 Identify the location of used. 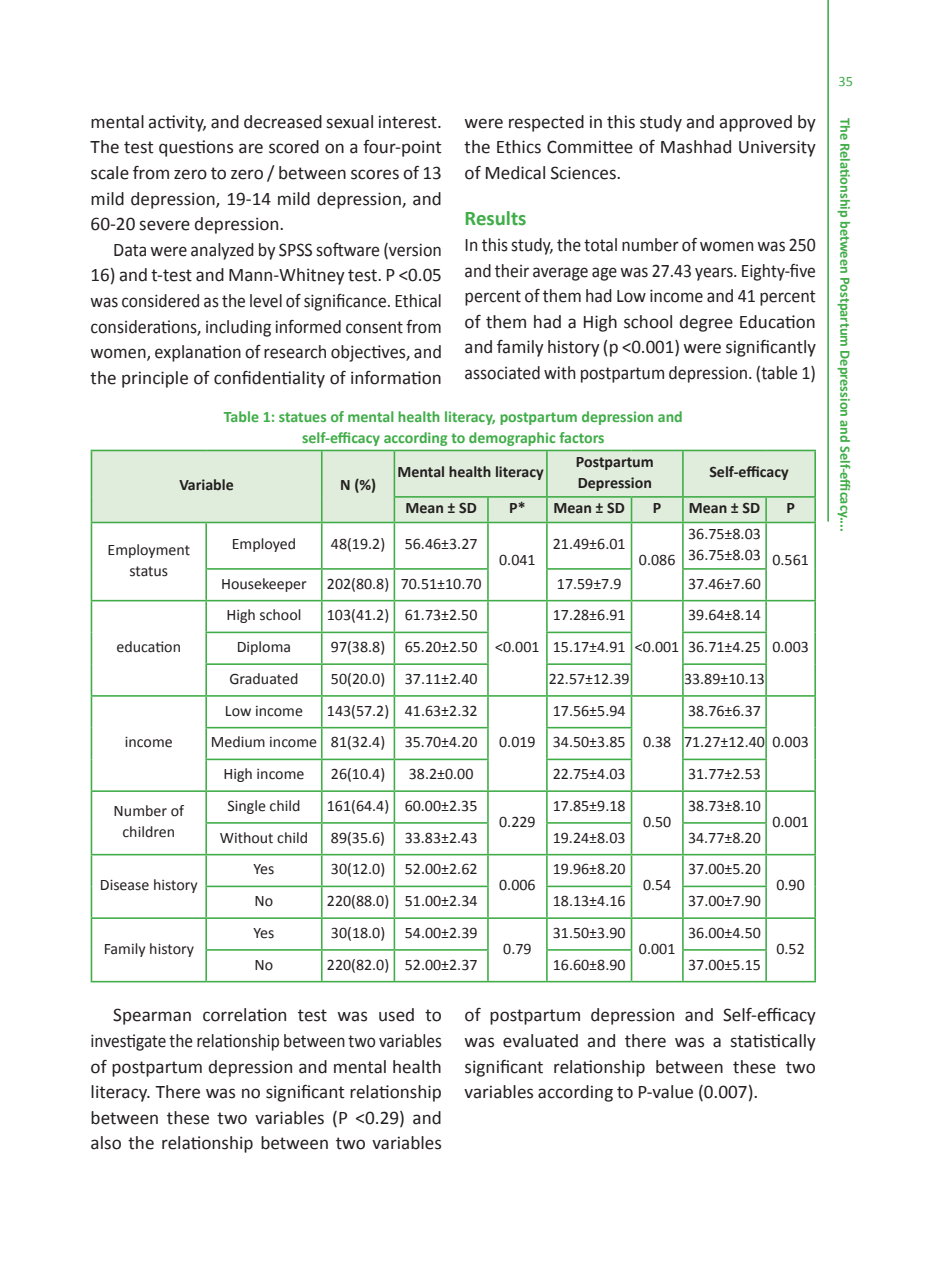
(396, 1015).
